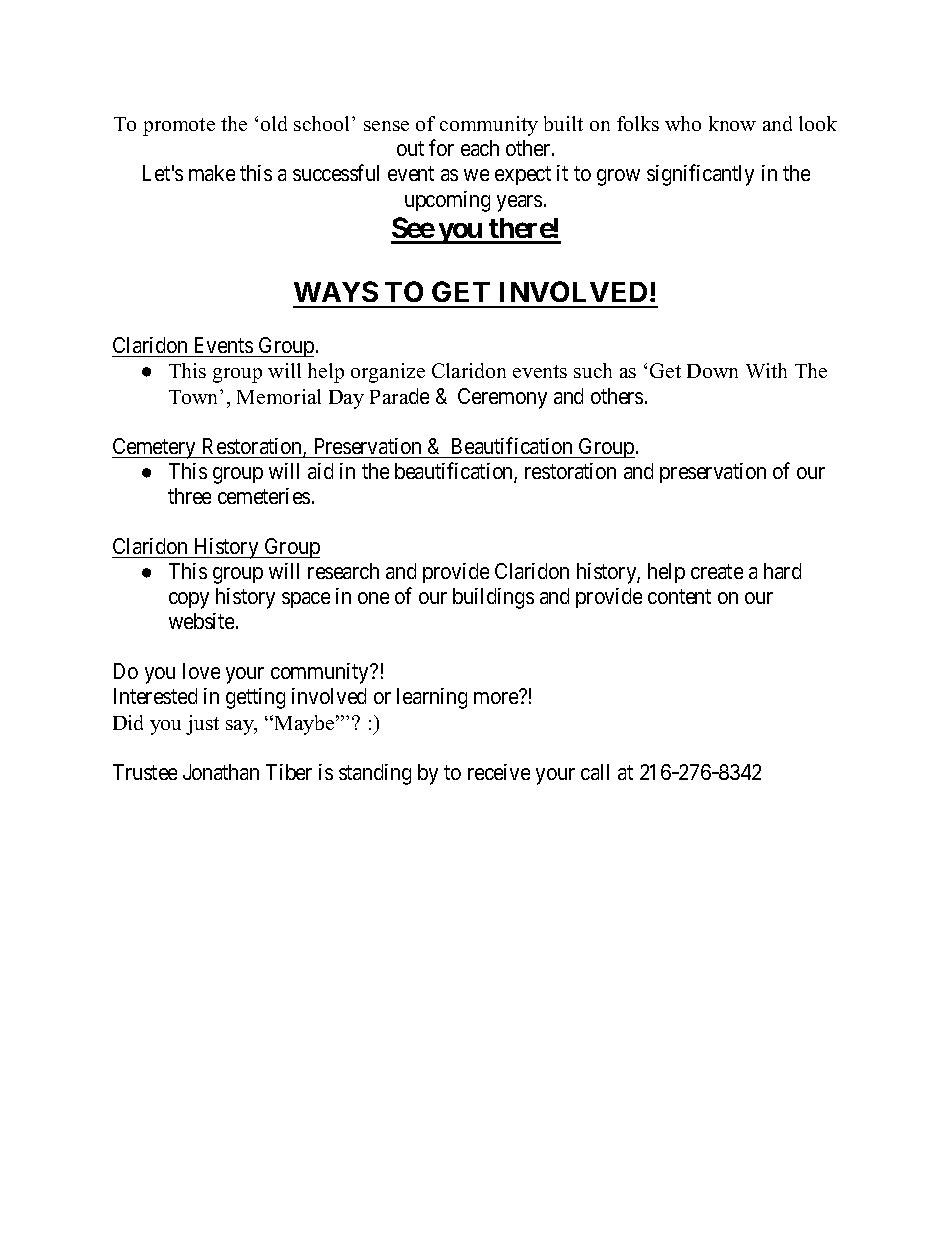  What do you see at coordinates (179, 127) in the screenshot?
I see `promote` at bounding box center [179, 127].
